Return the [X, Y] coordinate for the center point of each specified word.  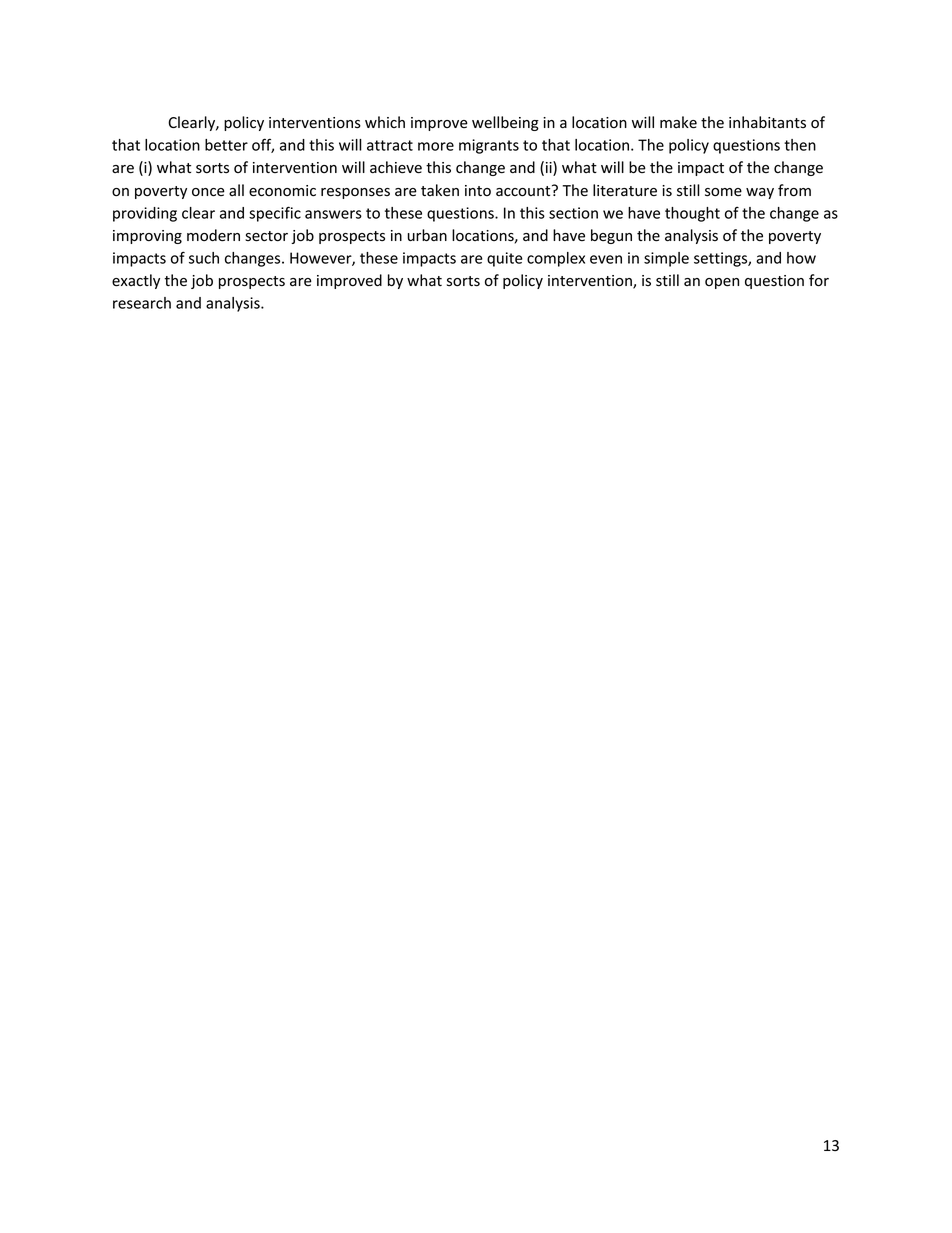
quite [505, 259]
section [573, 213]
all [236, 190]
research [142, 303]
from [794, 190]
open [722, 283]
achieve [396, 167]
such [204, 258]
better [226, 145]
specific [275, 214]
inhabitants [767, 122]
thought [692, 214]
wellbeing [505, 123]
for [819, 280]
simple [666, 259]
